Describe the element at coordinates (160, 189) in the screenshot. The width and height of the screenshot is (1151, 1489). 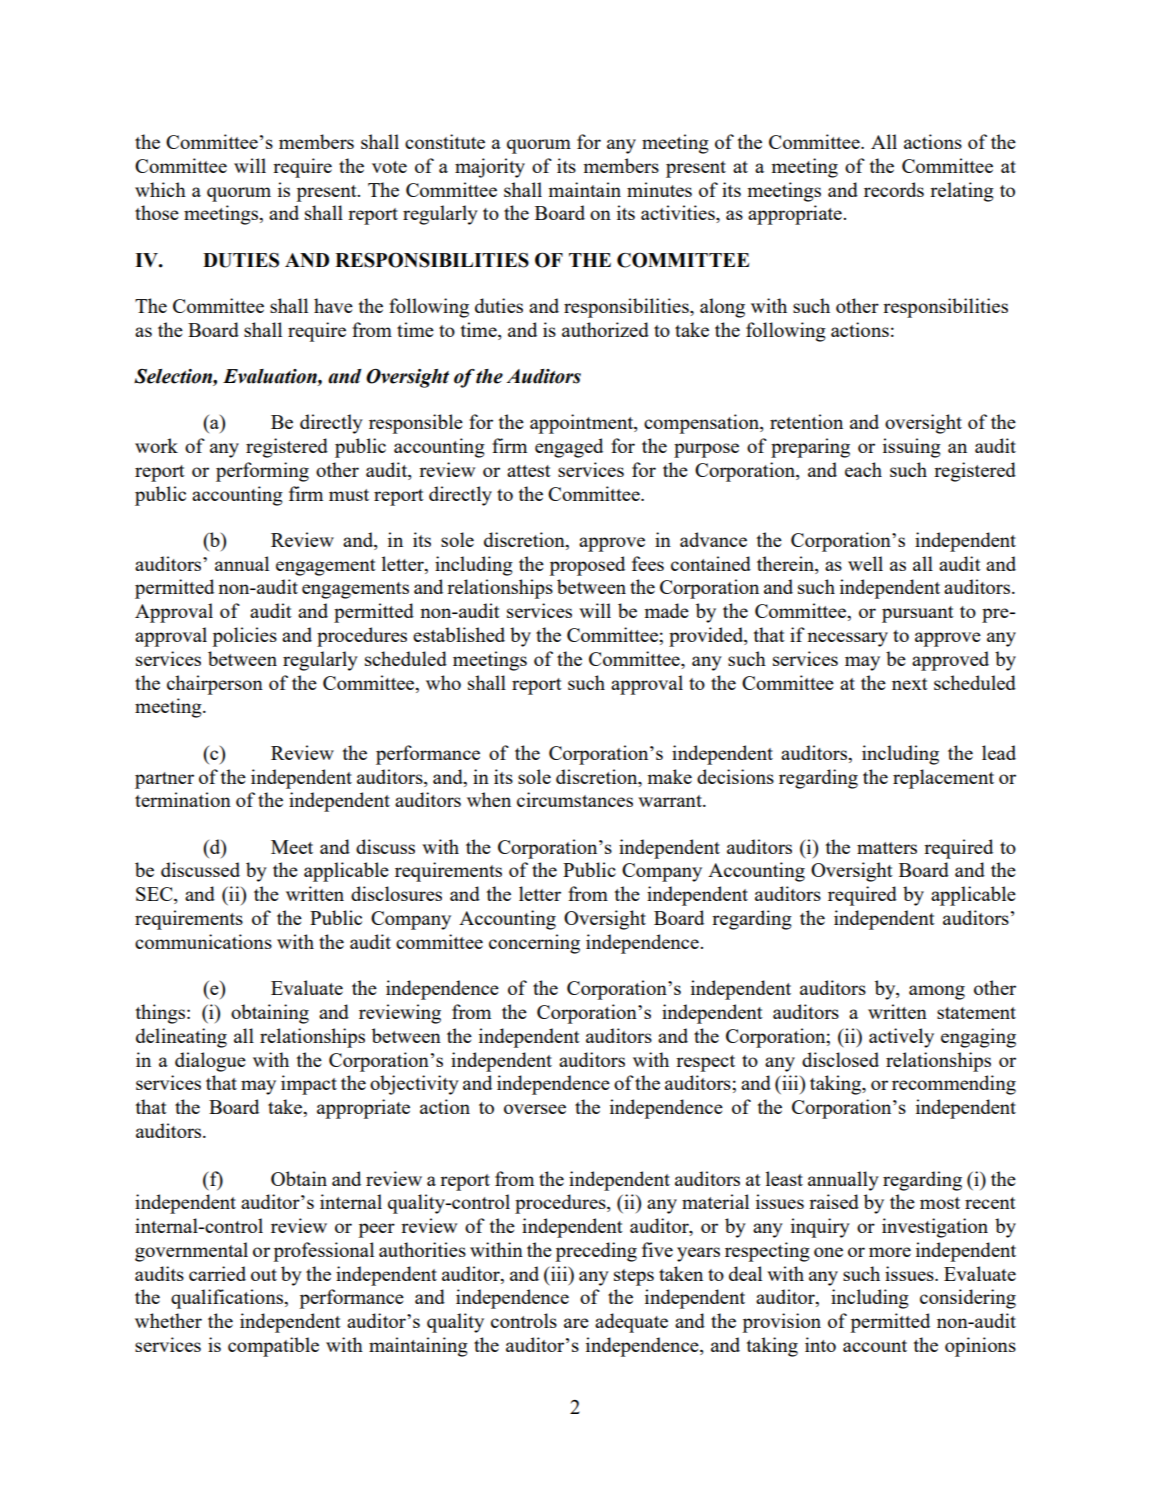
I see `which` at that location.
